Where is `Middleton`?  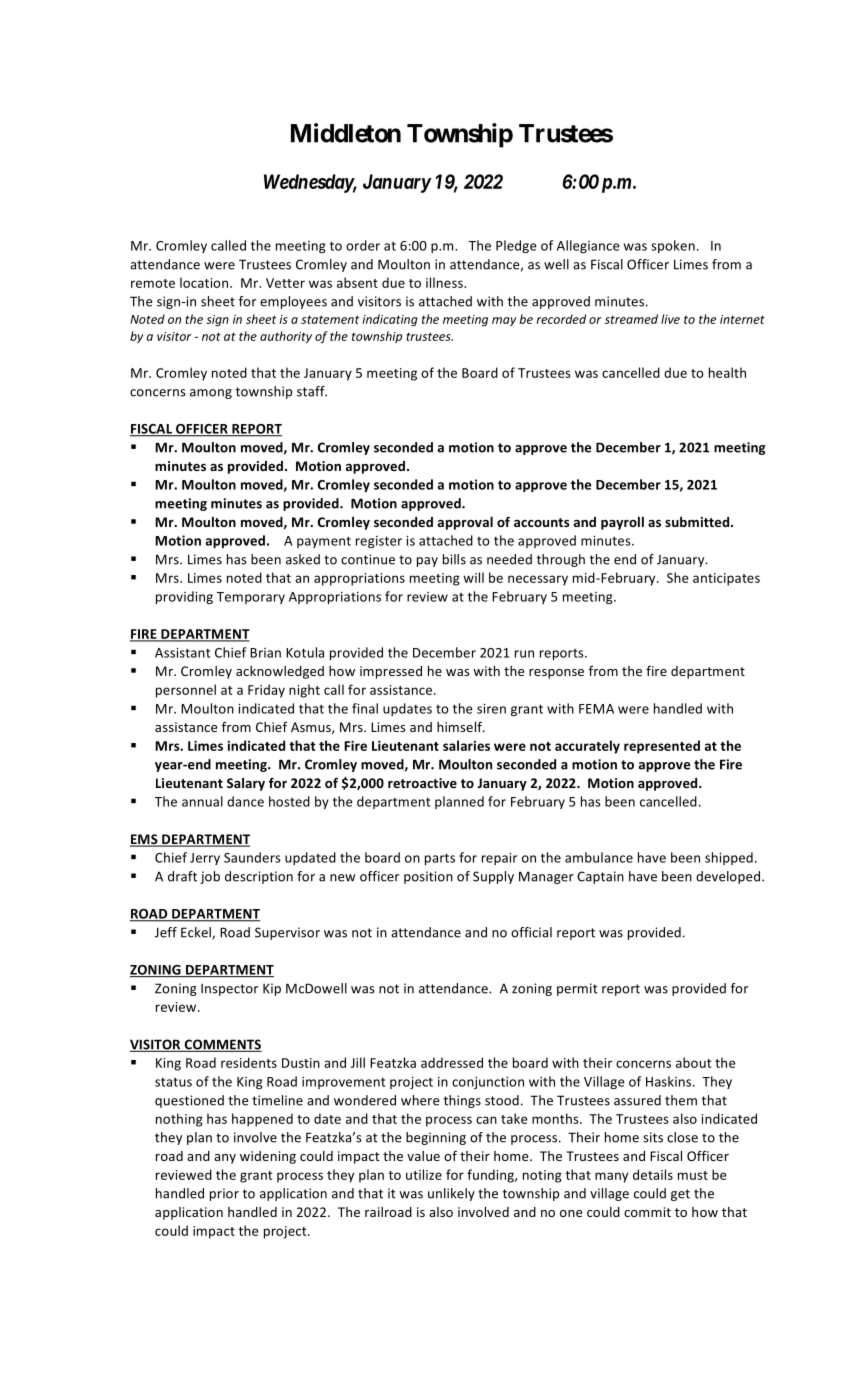 Middleton is located at coordinates (346, 133).
